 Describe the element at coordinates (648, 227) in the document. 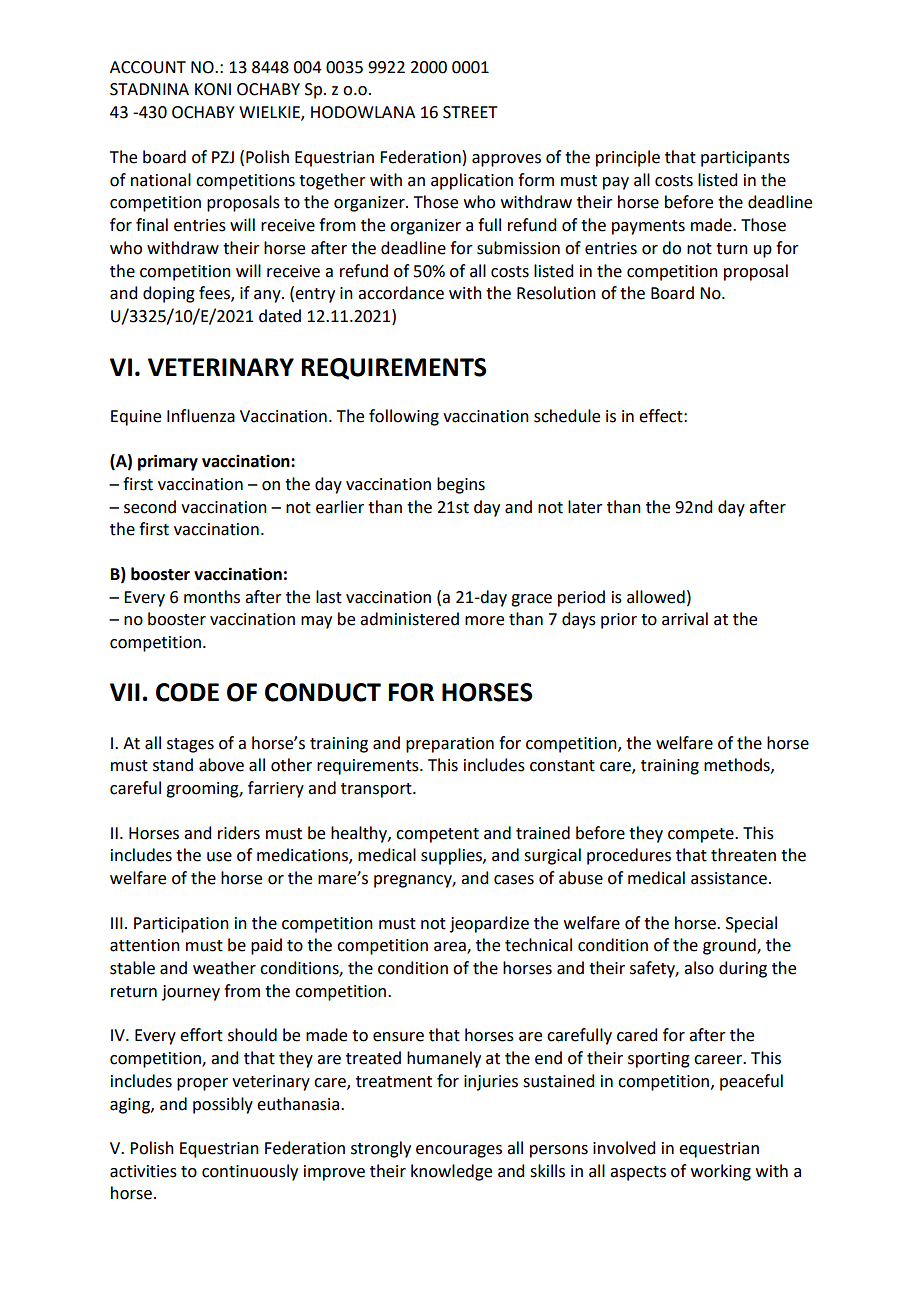

I see `payments` at that location.
